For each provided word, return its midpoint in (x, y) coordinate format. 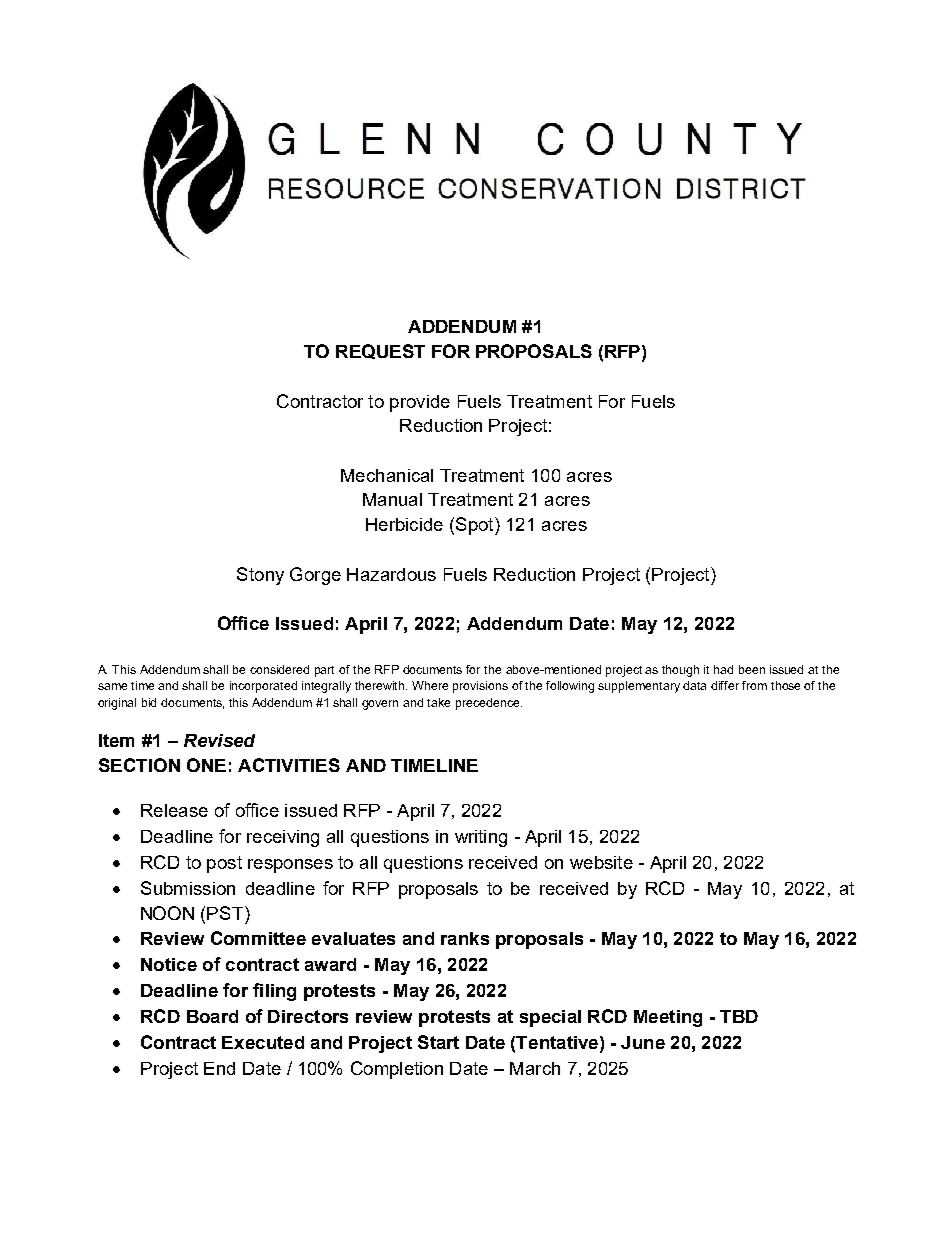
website (601, 862)
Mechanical (387, 475)
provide (420, 403)
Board (212, 1016)
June (643, 1042)
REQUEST (380, 351)
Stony (260, 576)
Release (174, 810)
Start (438, 1042)
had (723, 669)
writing (481, 838)
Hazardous (391, 574)
